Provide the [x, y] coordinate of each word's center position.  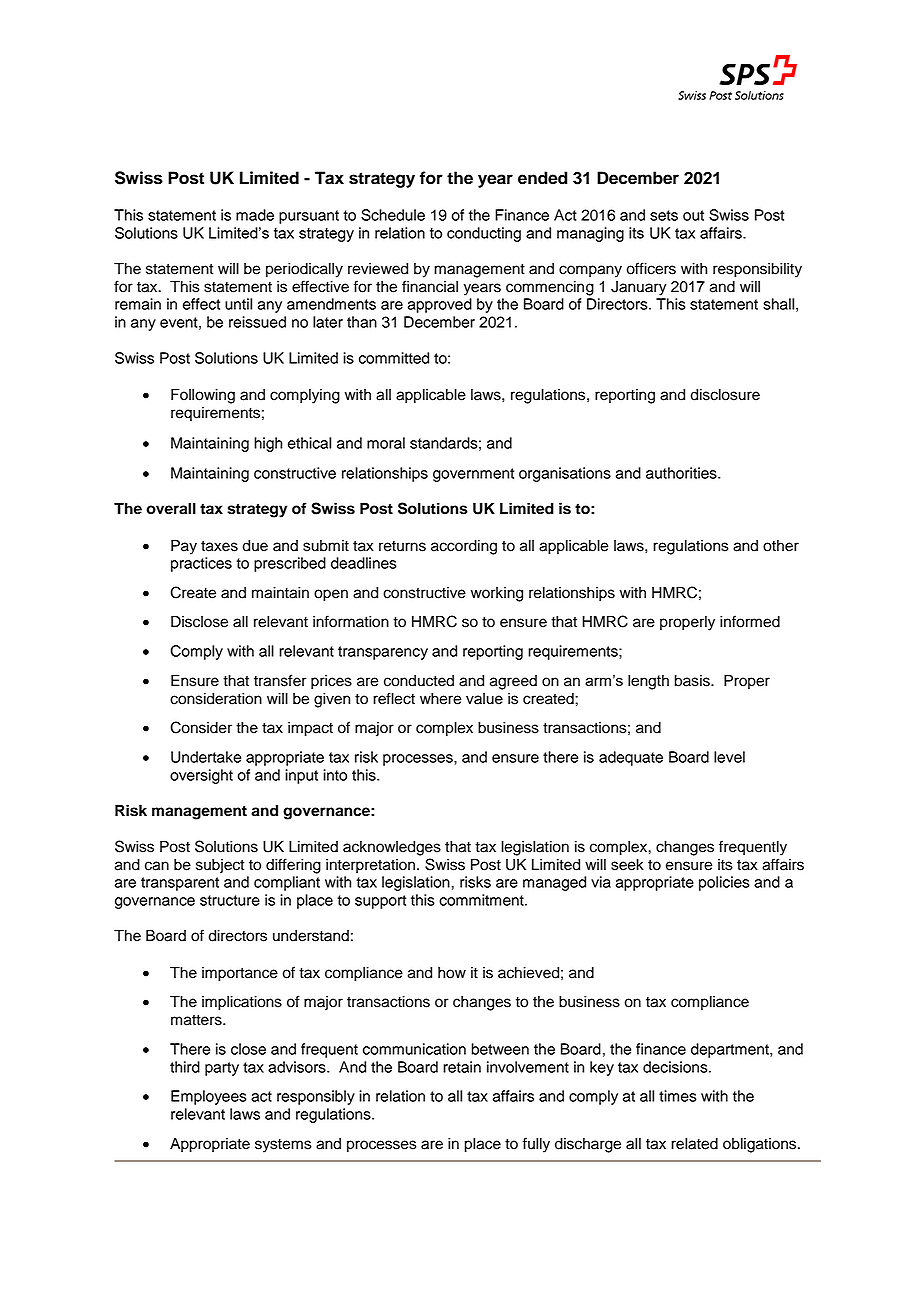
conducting [484, 234]
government [473, 475]
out [693, 215]
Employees [209, 1097]
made [255, 215]
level [729, 757]
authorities [682, 473]
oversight [201, 776]
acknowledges [392, 848]
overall [171, 509]
